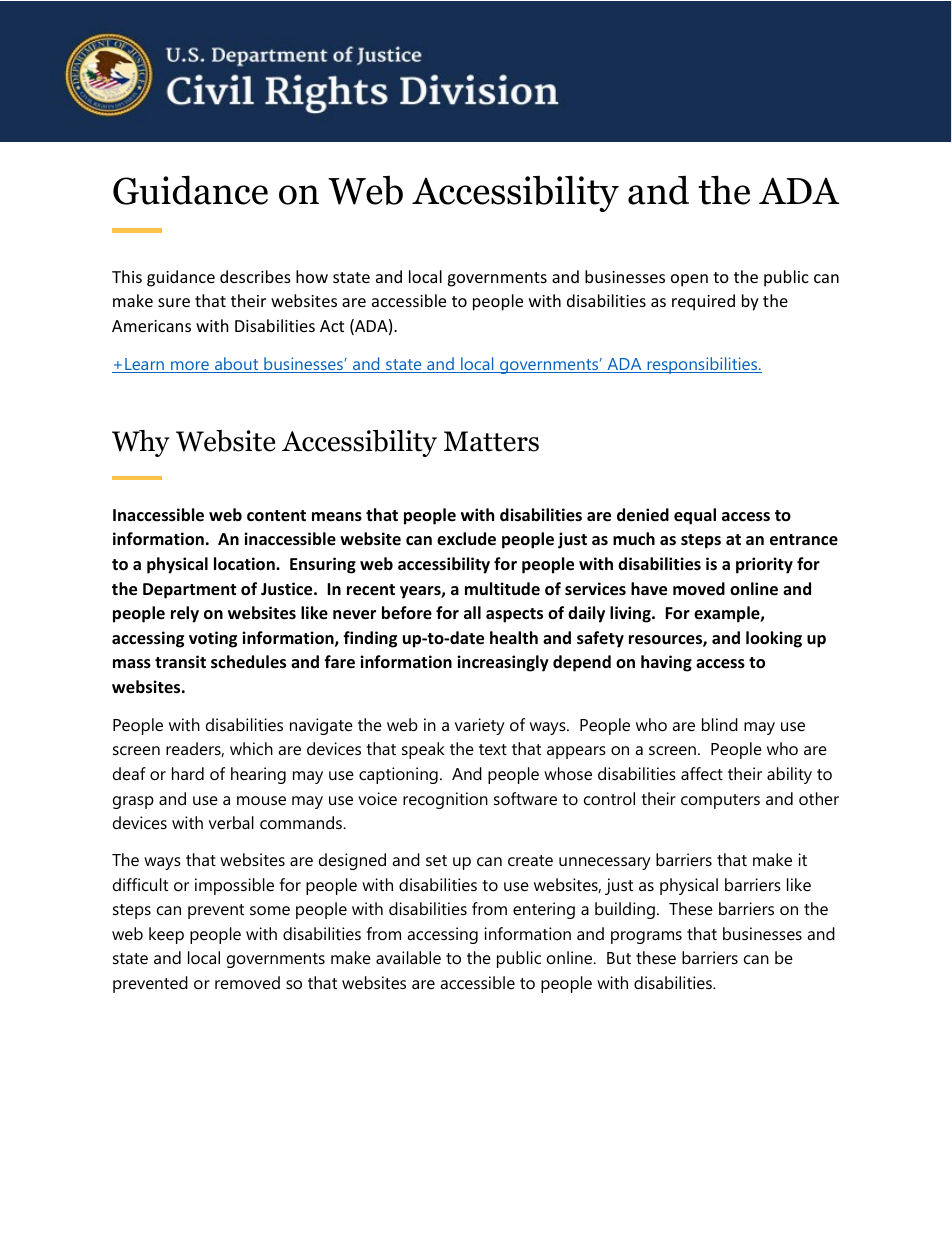 Image resolution: width=952 pixels, height=1233 pixels. Describe the element at coordinates (703, 302) in the screenshot. I see `required` at that location.
